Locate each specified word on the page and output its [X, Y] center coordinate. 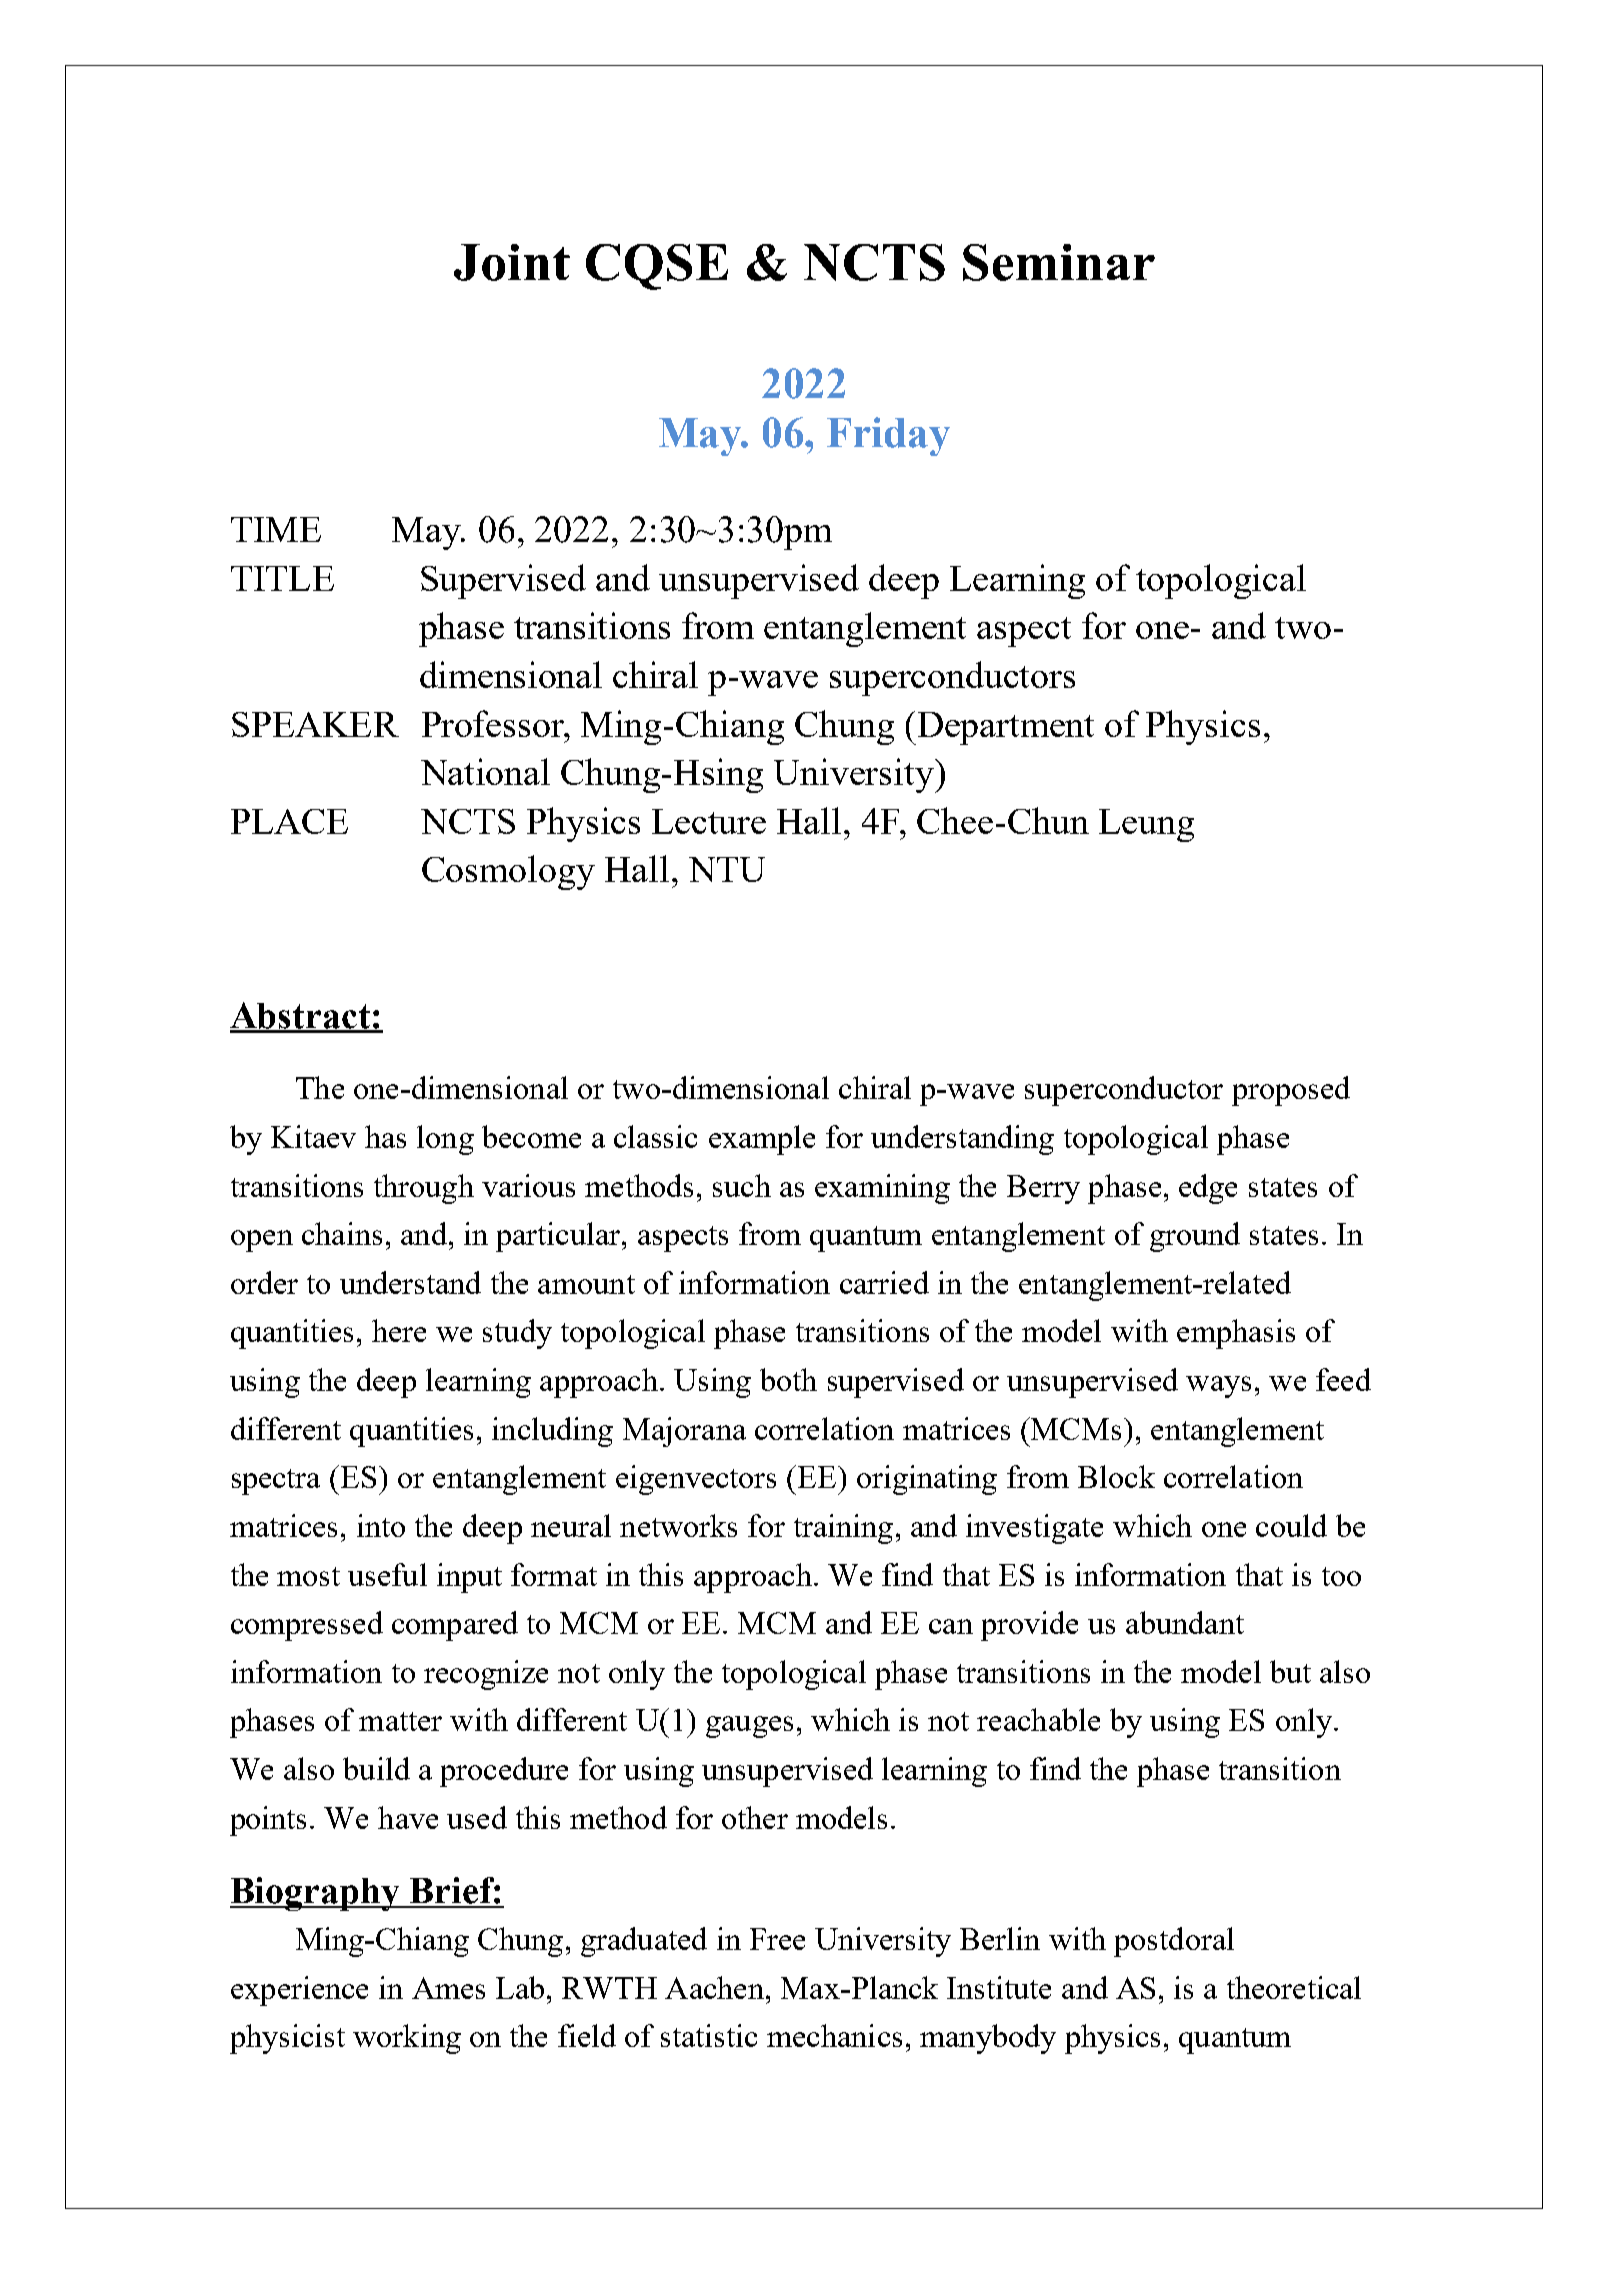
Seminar [1059, 262]
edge [1208, 1189]
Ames [448, 1988]
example [762, 1140]
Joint [512, 262]
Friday [888, 436]
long [445, 1140]
